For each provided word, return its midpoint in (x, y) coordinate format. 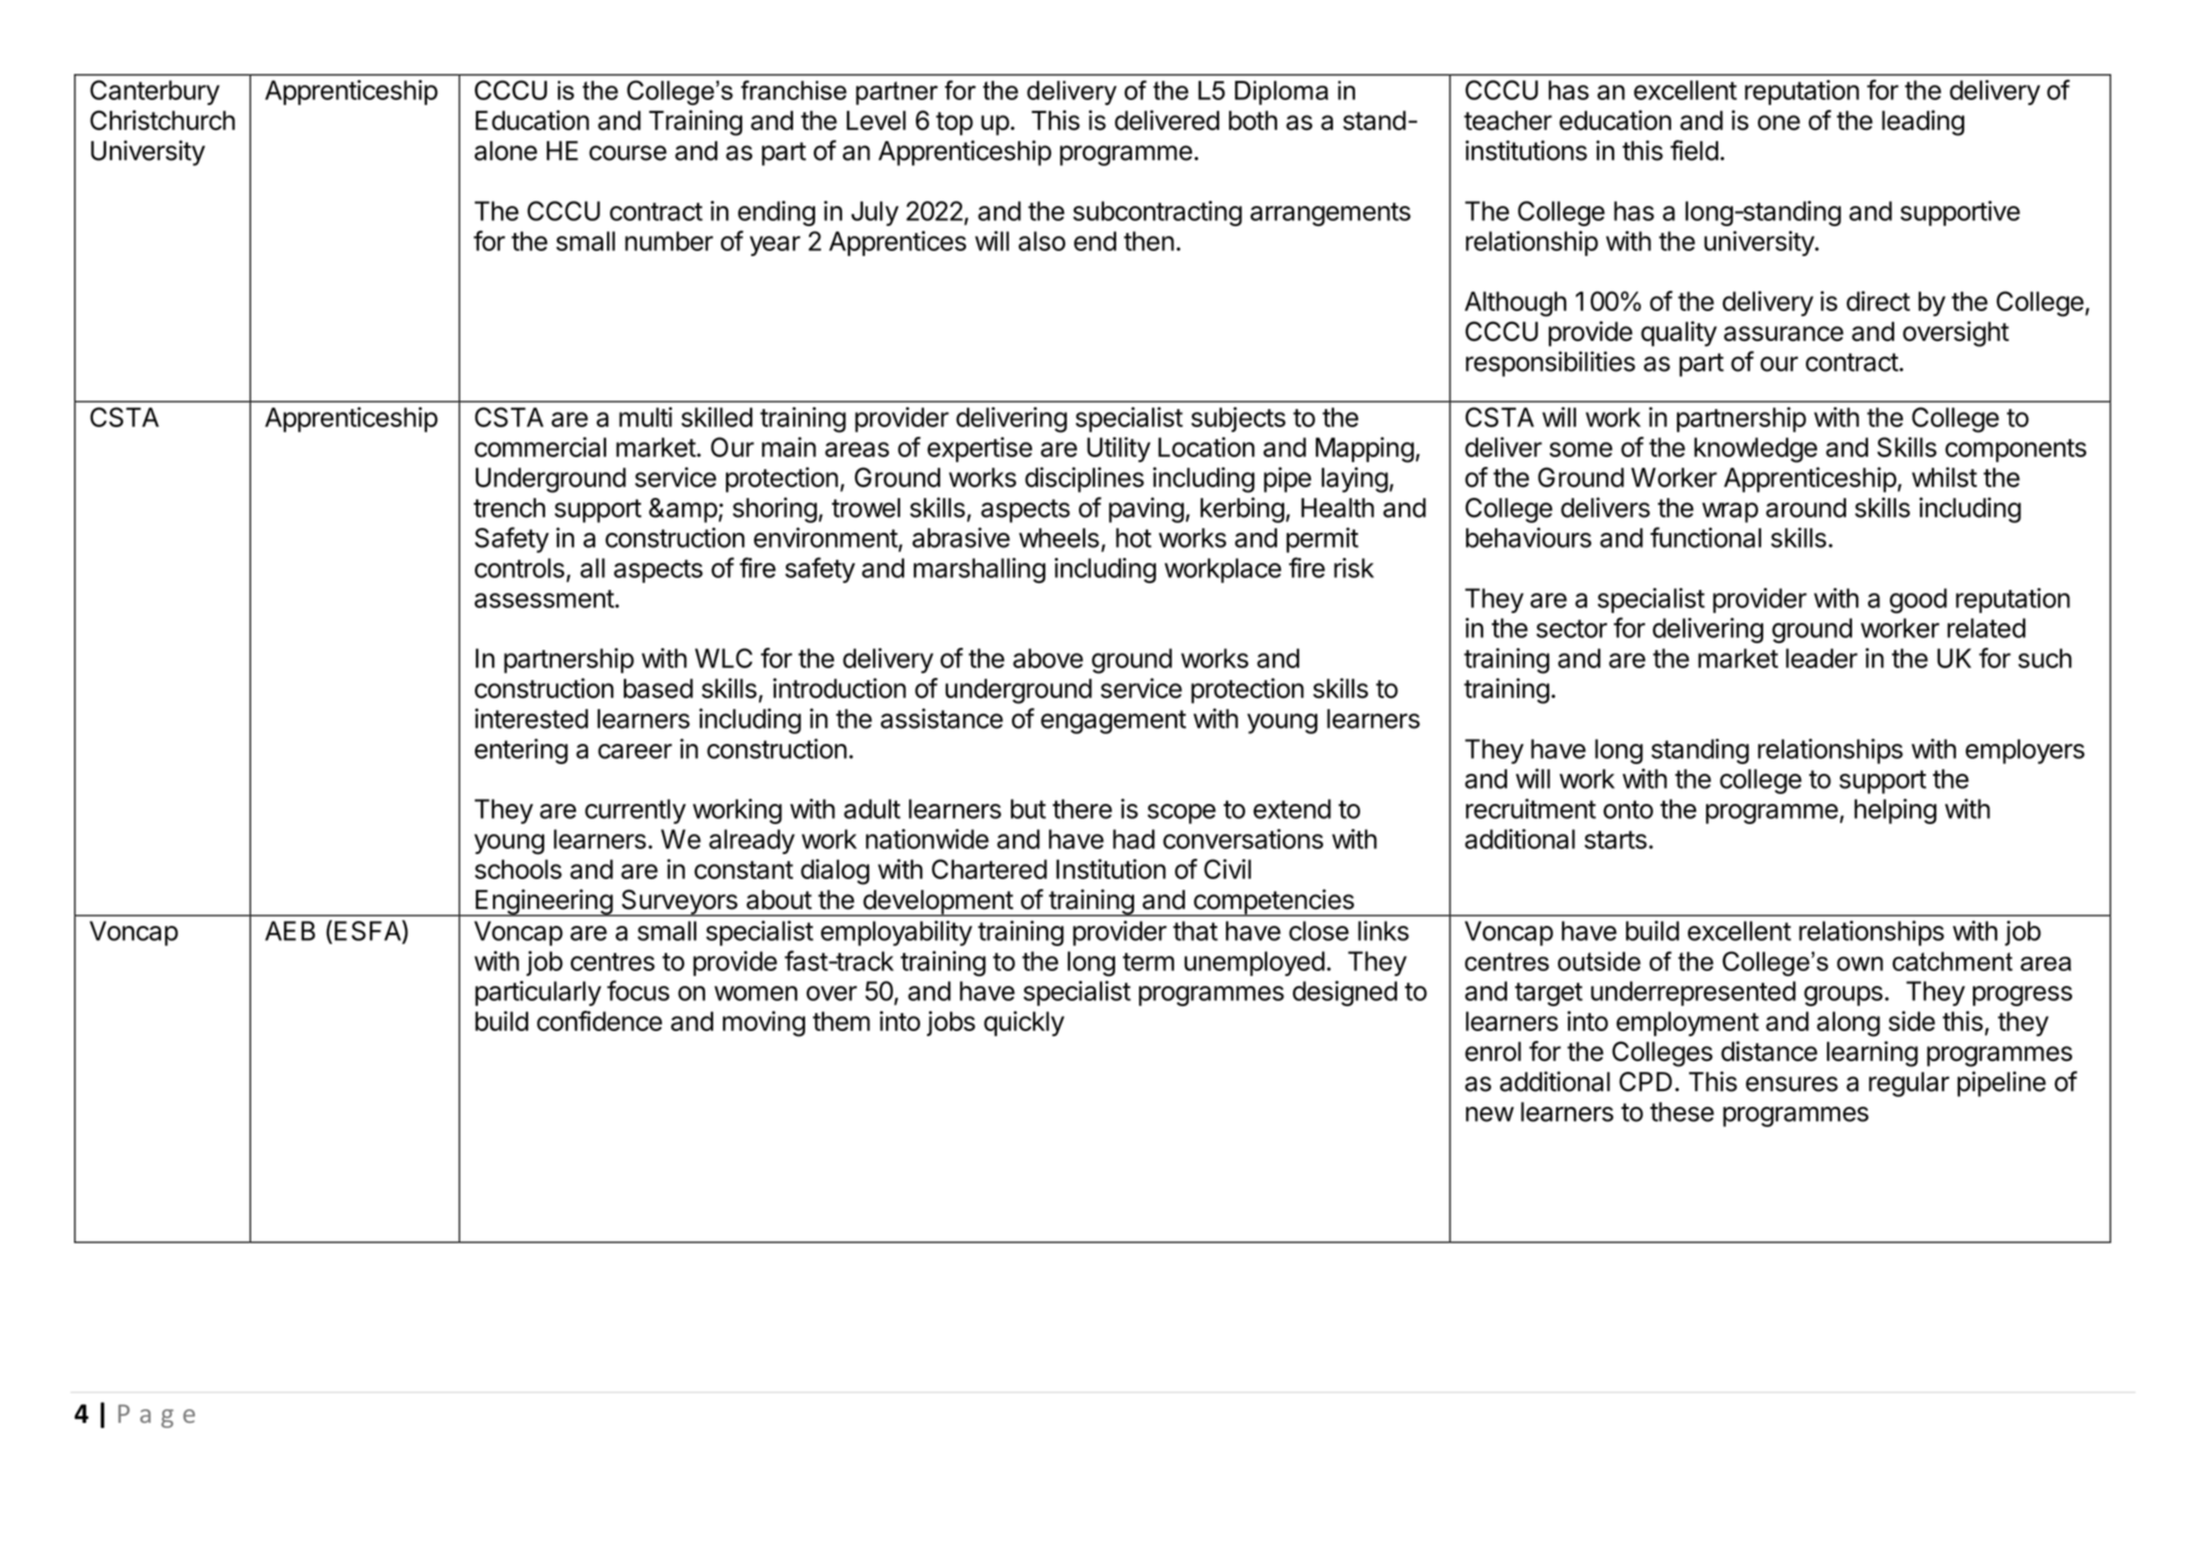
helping (1895, 811)
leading (1923, 123)
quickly (1024, 1023)
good (1918, 601)
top (954, 124)
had (1134, 839)
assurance (1784, 334)
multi (645, 417)
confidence (599, 1021)
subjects (1238, 419)
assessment (544, 599)
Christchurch (162, 120)
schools (518, 869)
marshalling (980, 570)
